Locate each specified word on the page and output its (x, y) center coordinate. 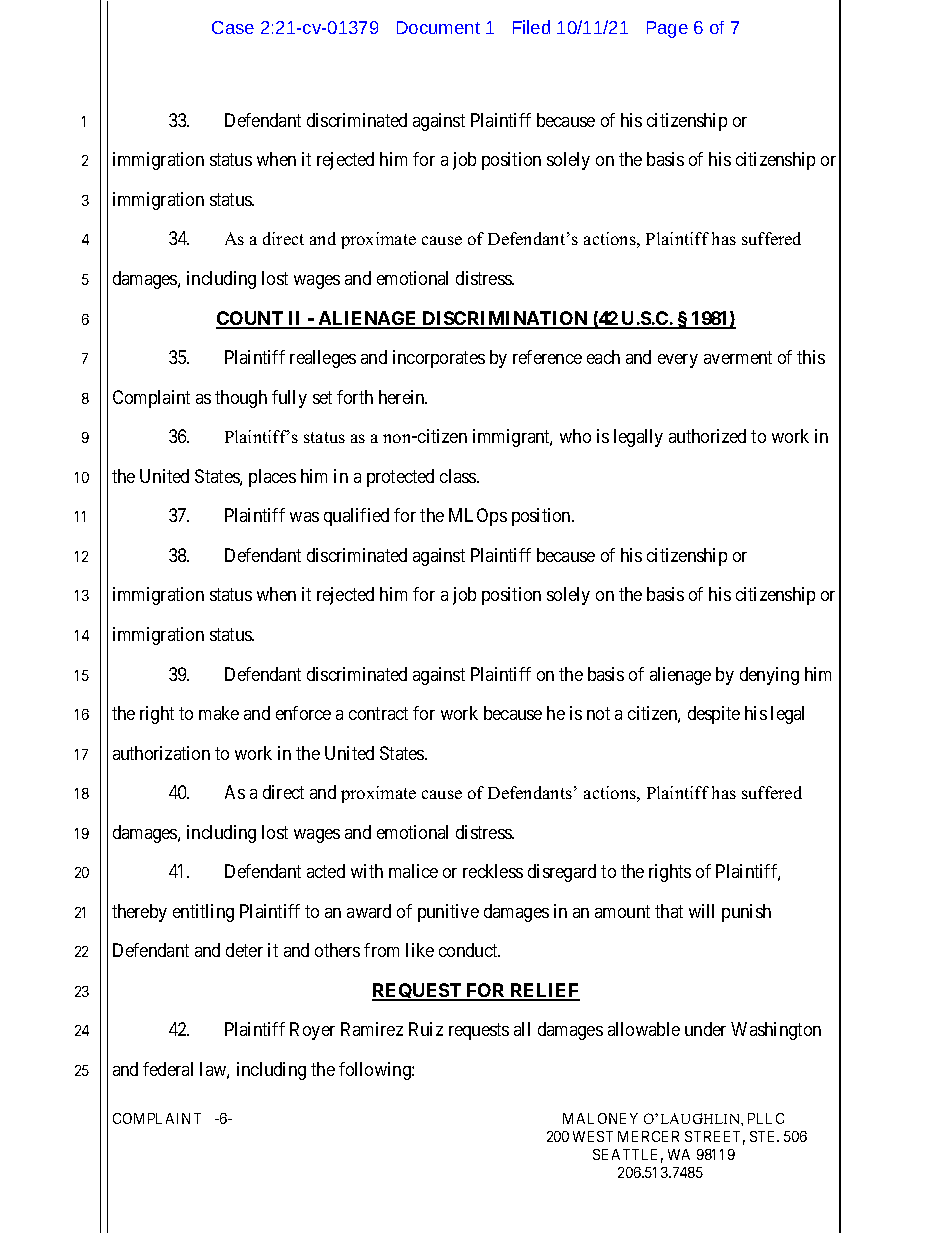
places (272, 478)
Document (438, 27)
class (459, 476)
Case (233, 27)
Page (667, 29)
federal (168, 1069)
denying (769, 676)
